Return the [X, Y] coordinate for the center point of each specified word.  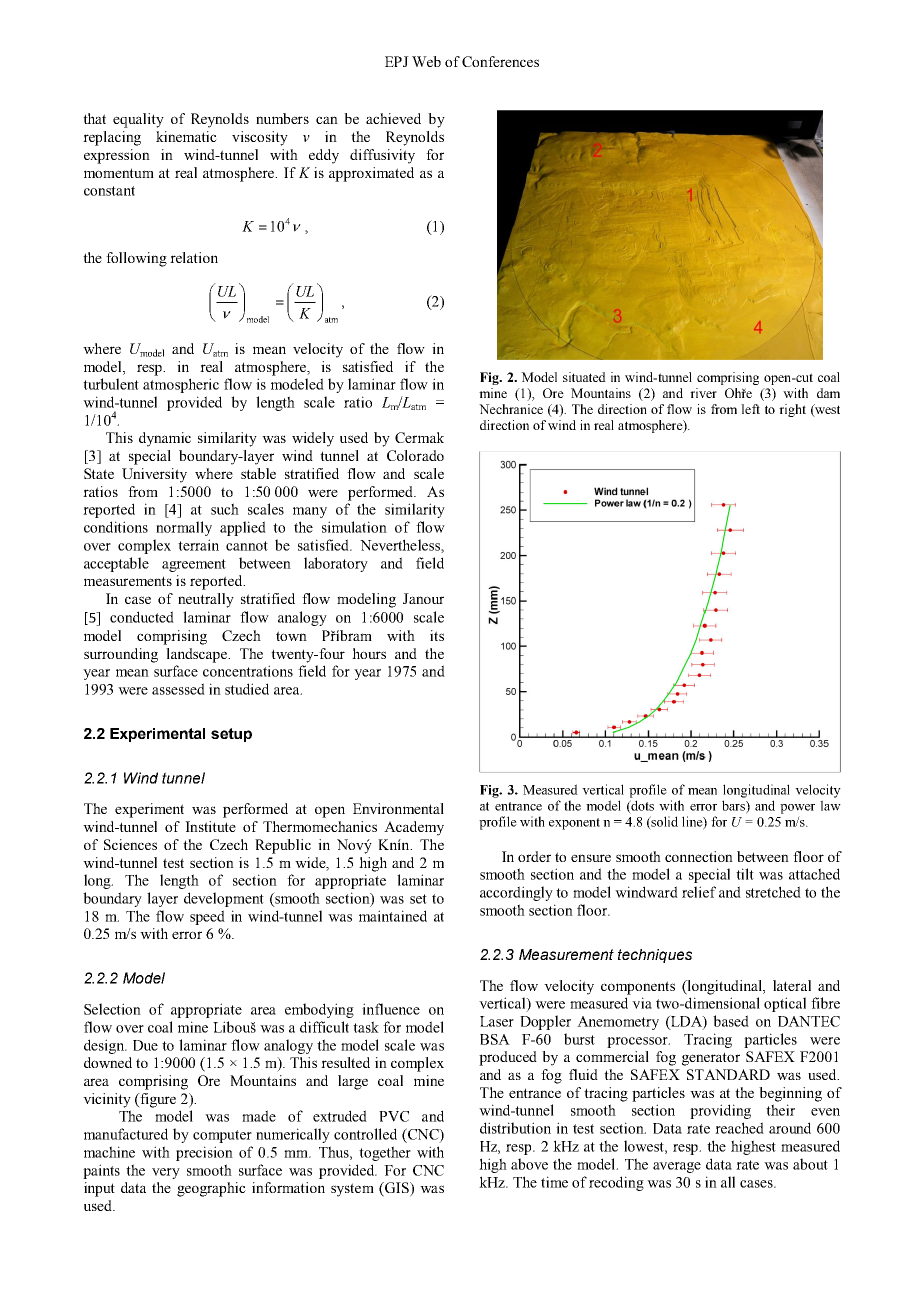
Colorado [415, 455]
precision [204, 1153]
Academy [414, 828]
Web [426, 61]
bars [734, 806]
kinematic [186, 136]
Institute [210, 826]
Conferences [500, 61]
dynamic [165, 439]
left [750, 409]
